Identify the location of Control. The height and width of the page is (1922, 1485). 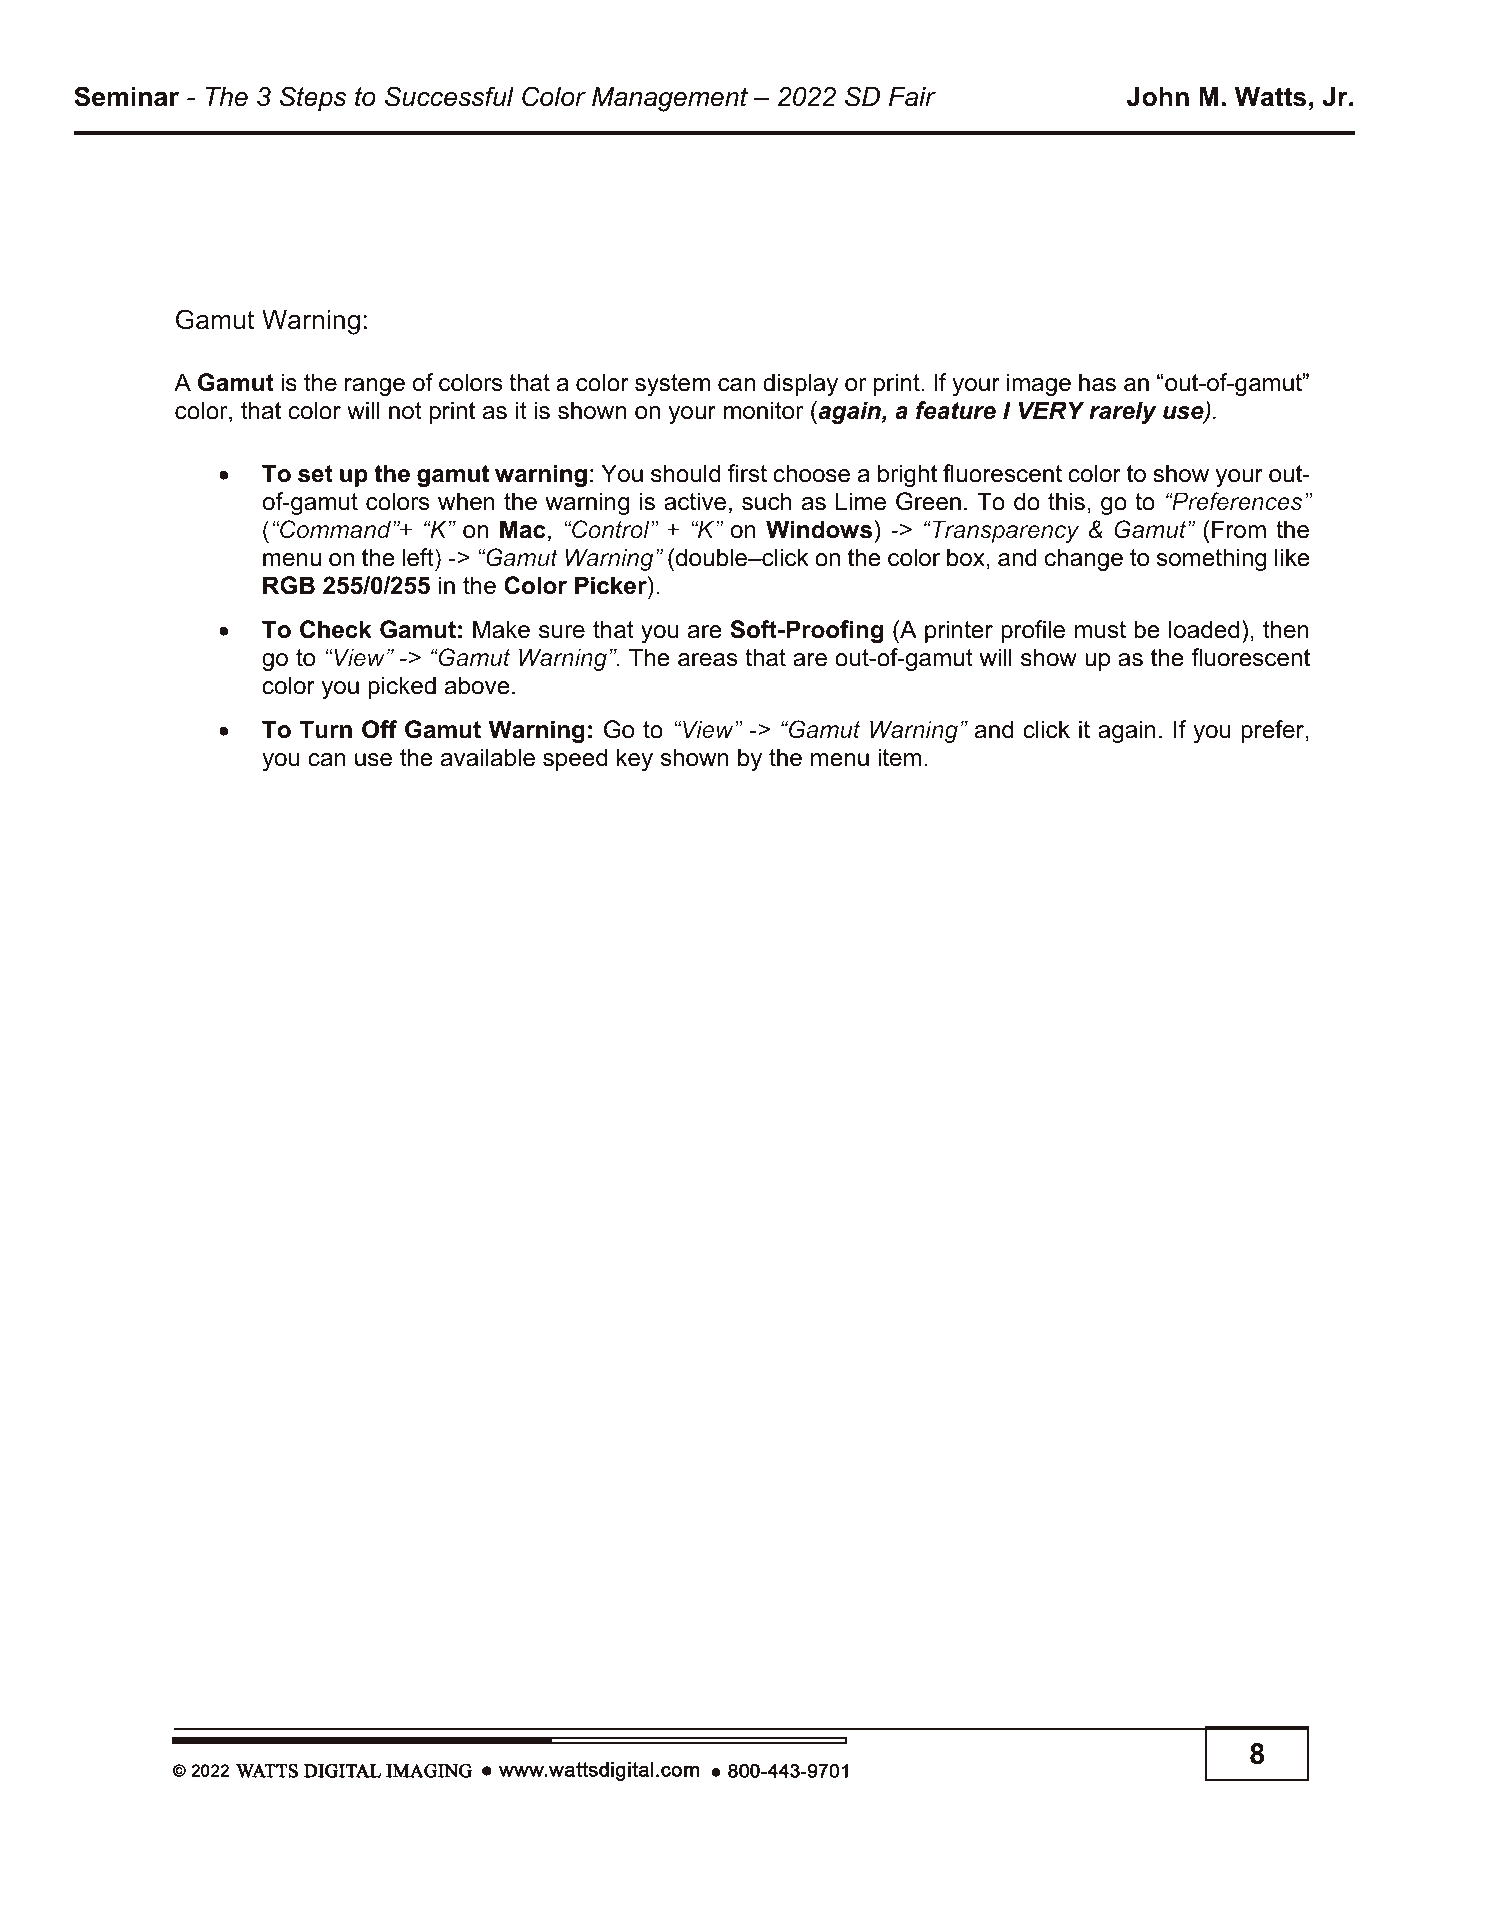
(611, 529).
